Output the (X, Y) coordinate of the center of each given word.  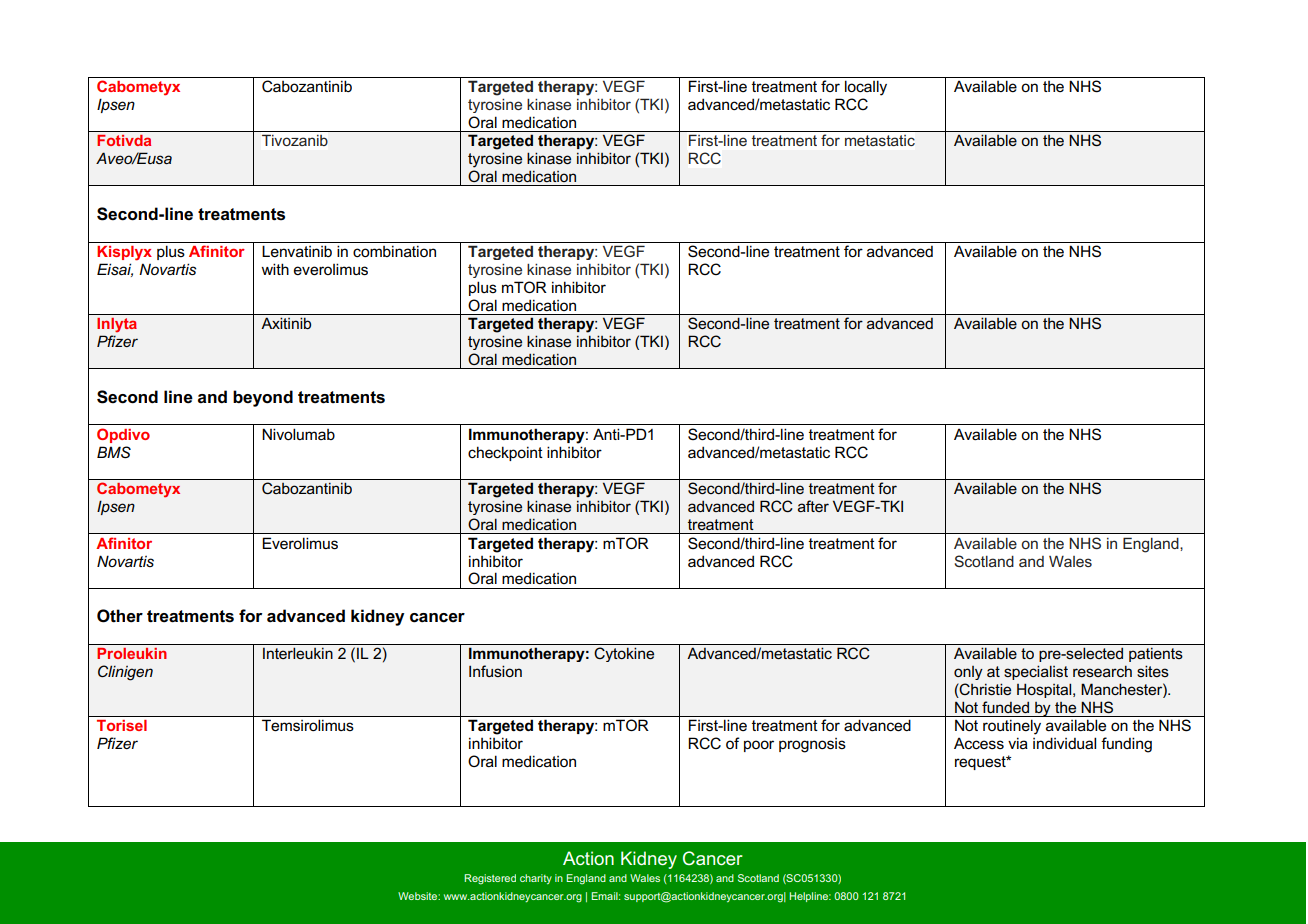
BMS (114, 452)
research (1102, 671)
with (275, 269)
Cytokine (624, 654)
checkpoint (505, 453)
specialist (1036, 672)
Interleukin (298, 653)
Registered (490, 879)
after (813, 506)
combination (394, 251)
